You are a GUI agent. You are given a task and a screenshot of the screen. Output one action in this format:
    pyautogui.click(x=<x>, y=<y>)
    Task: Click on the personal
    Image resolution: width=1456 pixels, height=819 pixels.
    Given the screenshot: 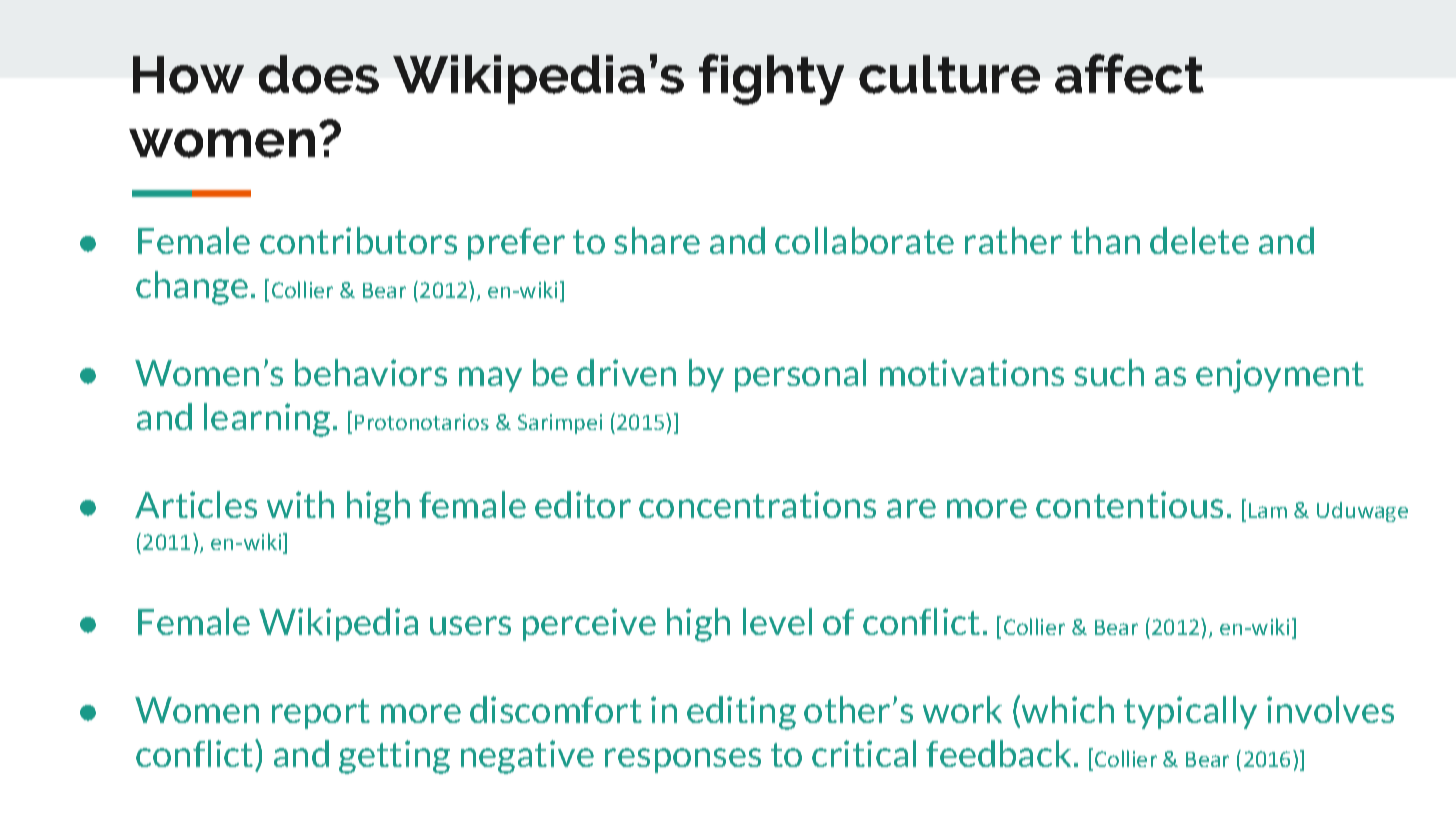 What is the action you would take?
    pyautogui.click(x=800, y=375)
